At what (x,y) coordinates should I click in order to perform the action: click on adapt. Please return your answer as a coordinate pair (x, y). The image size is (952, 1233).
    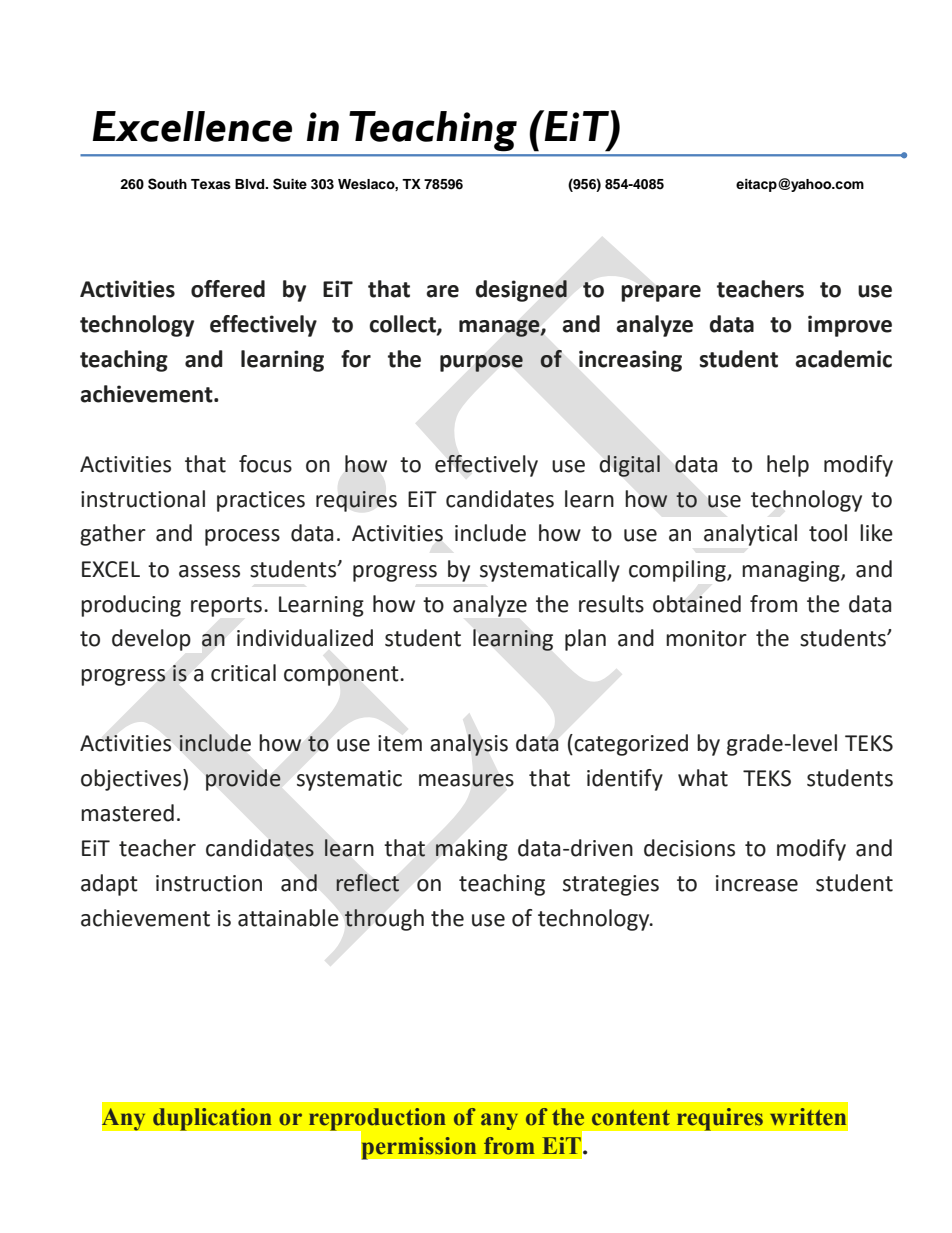
    Looking at the image, I should click on (109, 885).
